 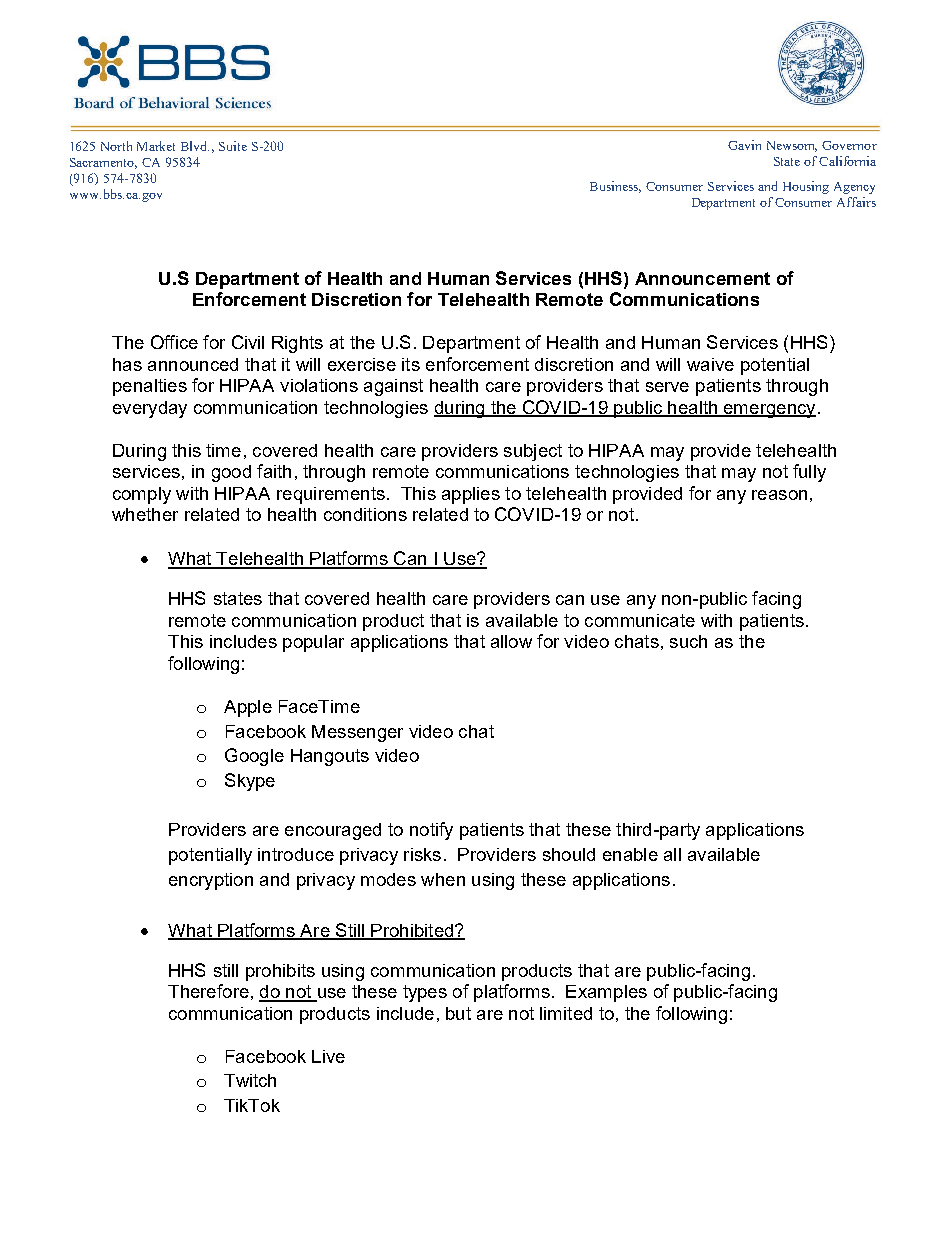 I want to click on Twitch, so click(x=250, y=1080).
